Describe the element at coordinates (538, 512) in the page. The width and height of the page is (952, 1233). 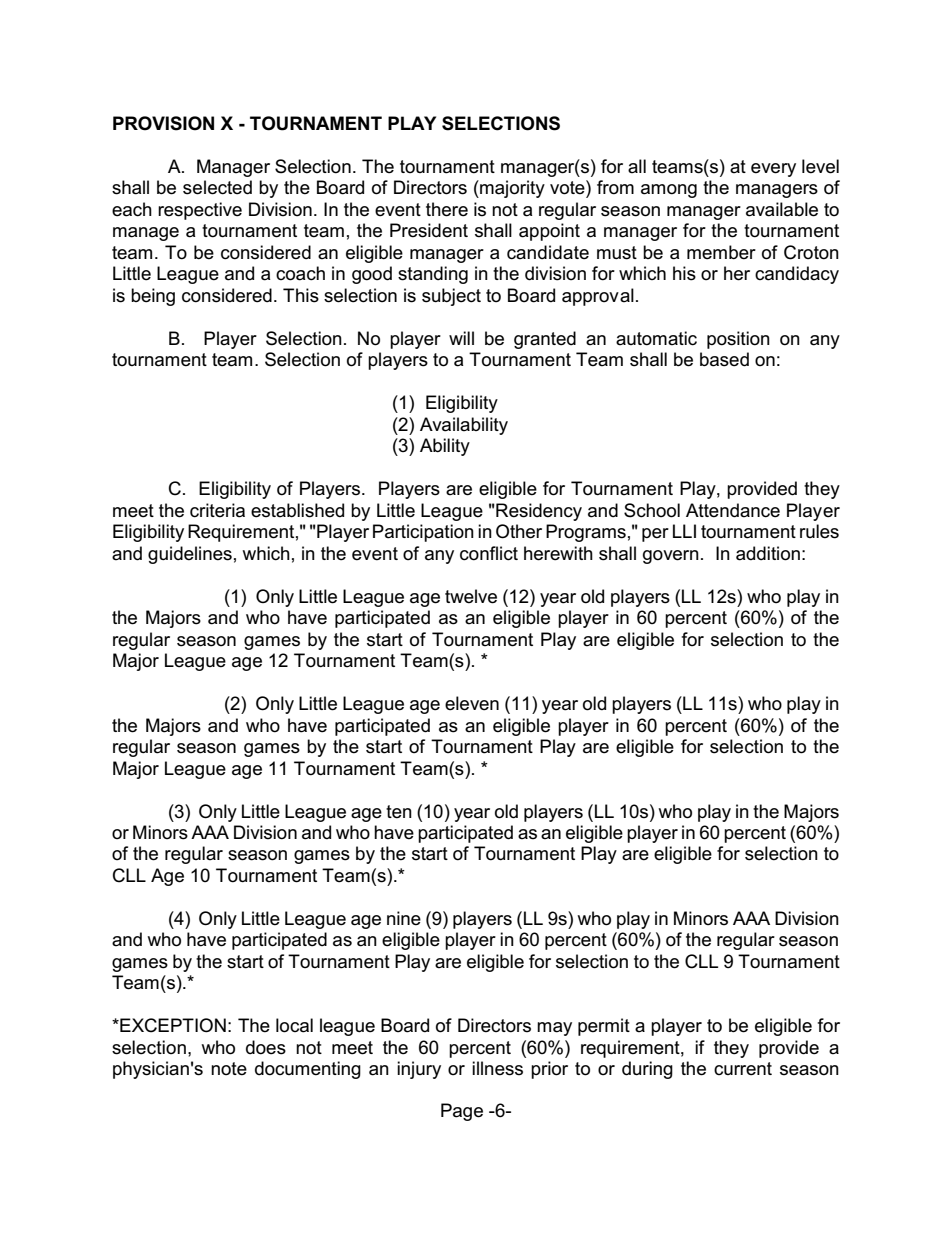
I see `Residency` at that location.
